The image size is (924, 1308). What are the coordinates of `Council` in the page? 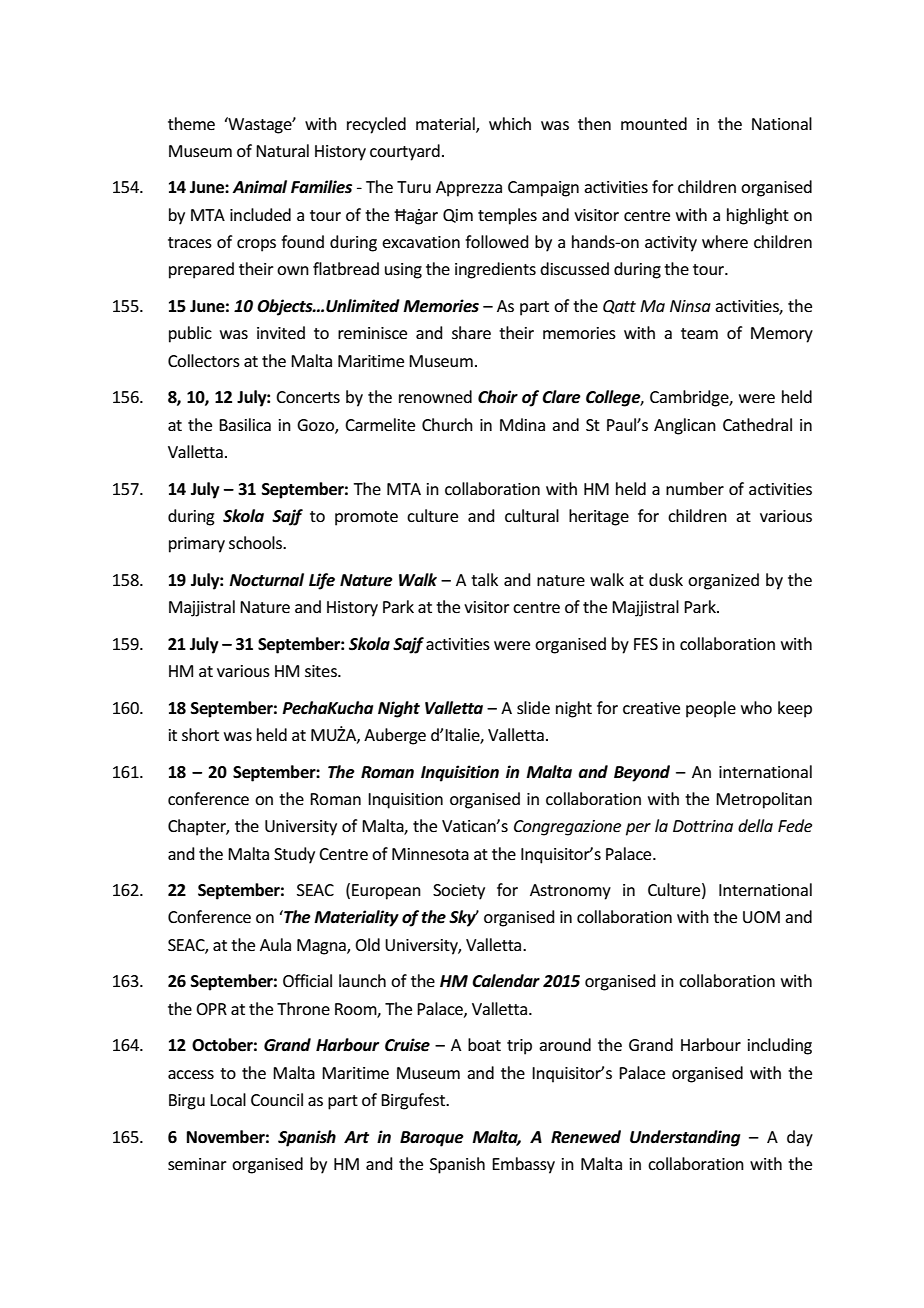 It's located at (277, 1099).
